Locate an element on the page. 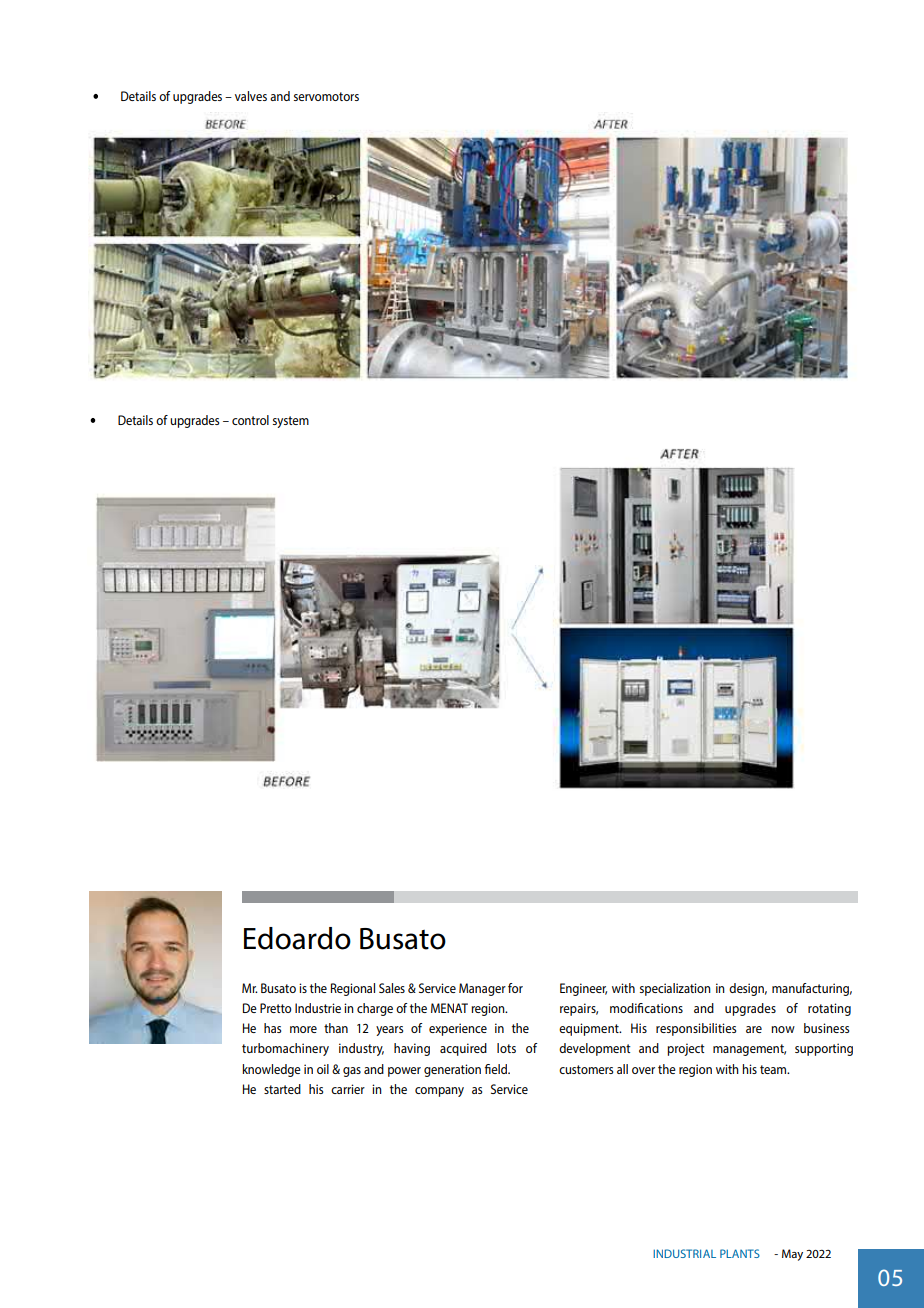  carrier is located at coordinates (348, 1089).
